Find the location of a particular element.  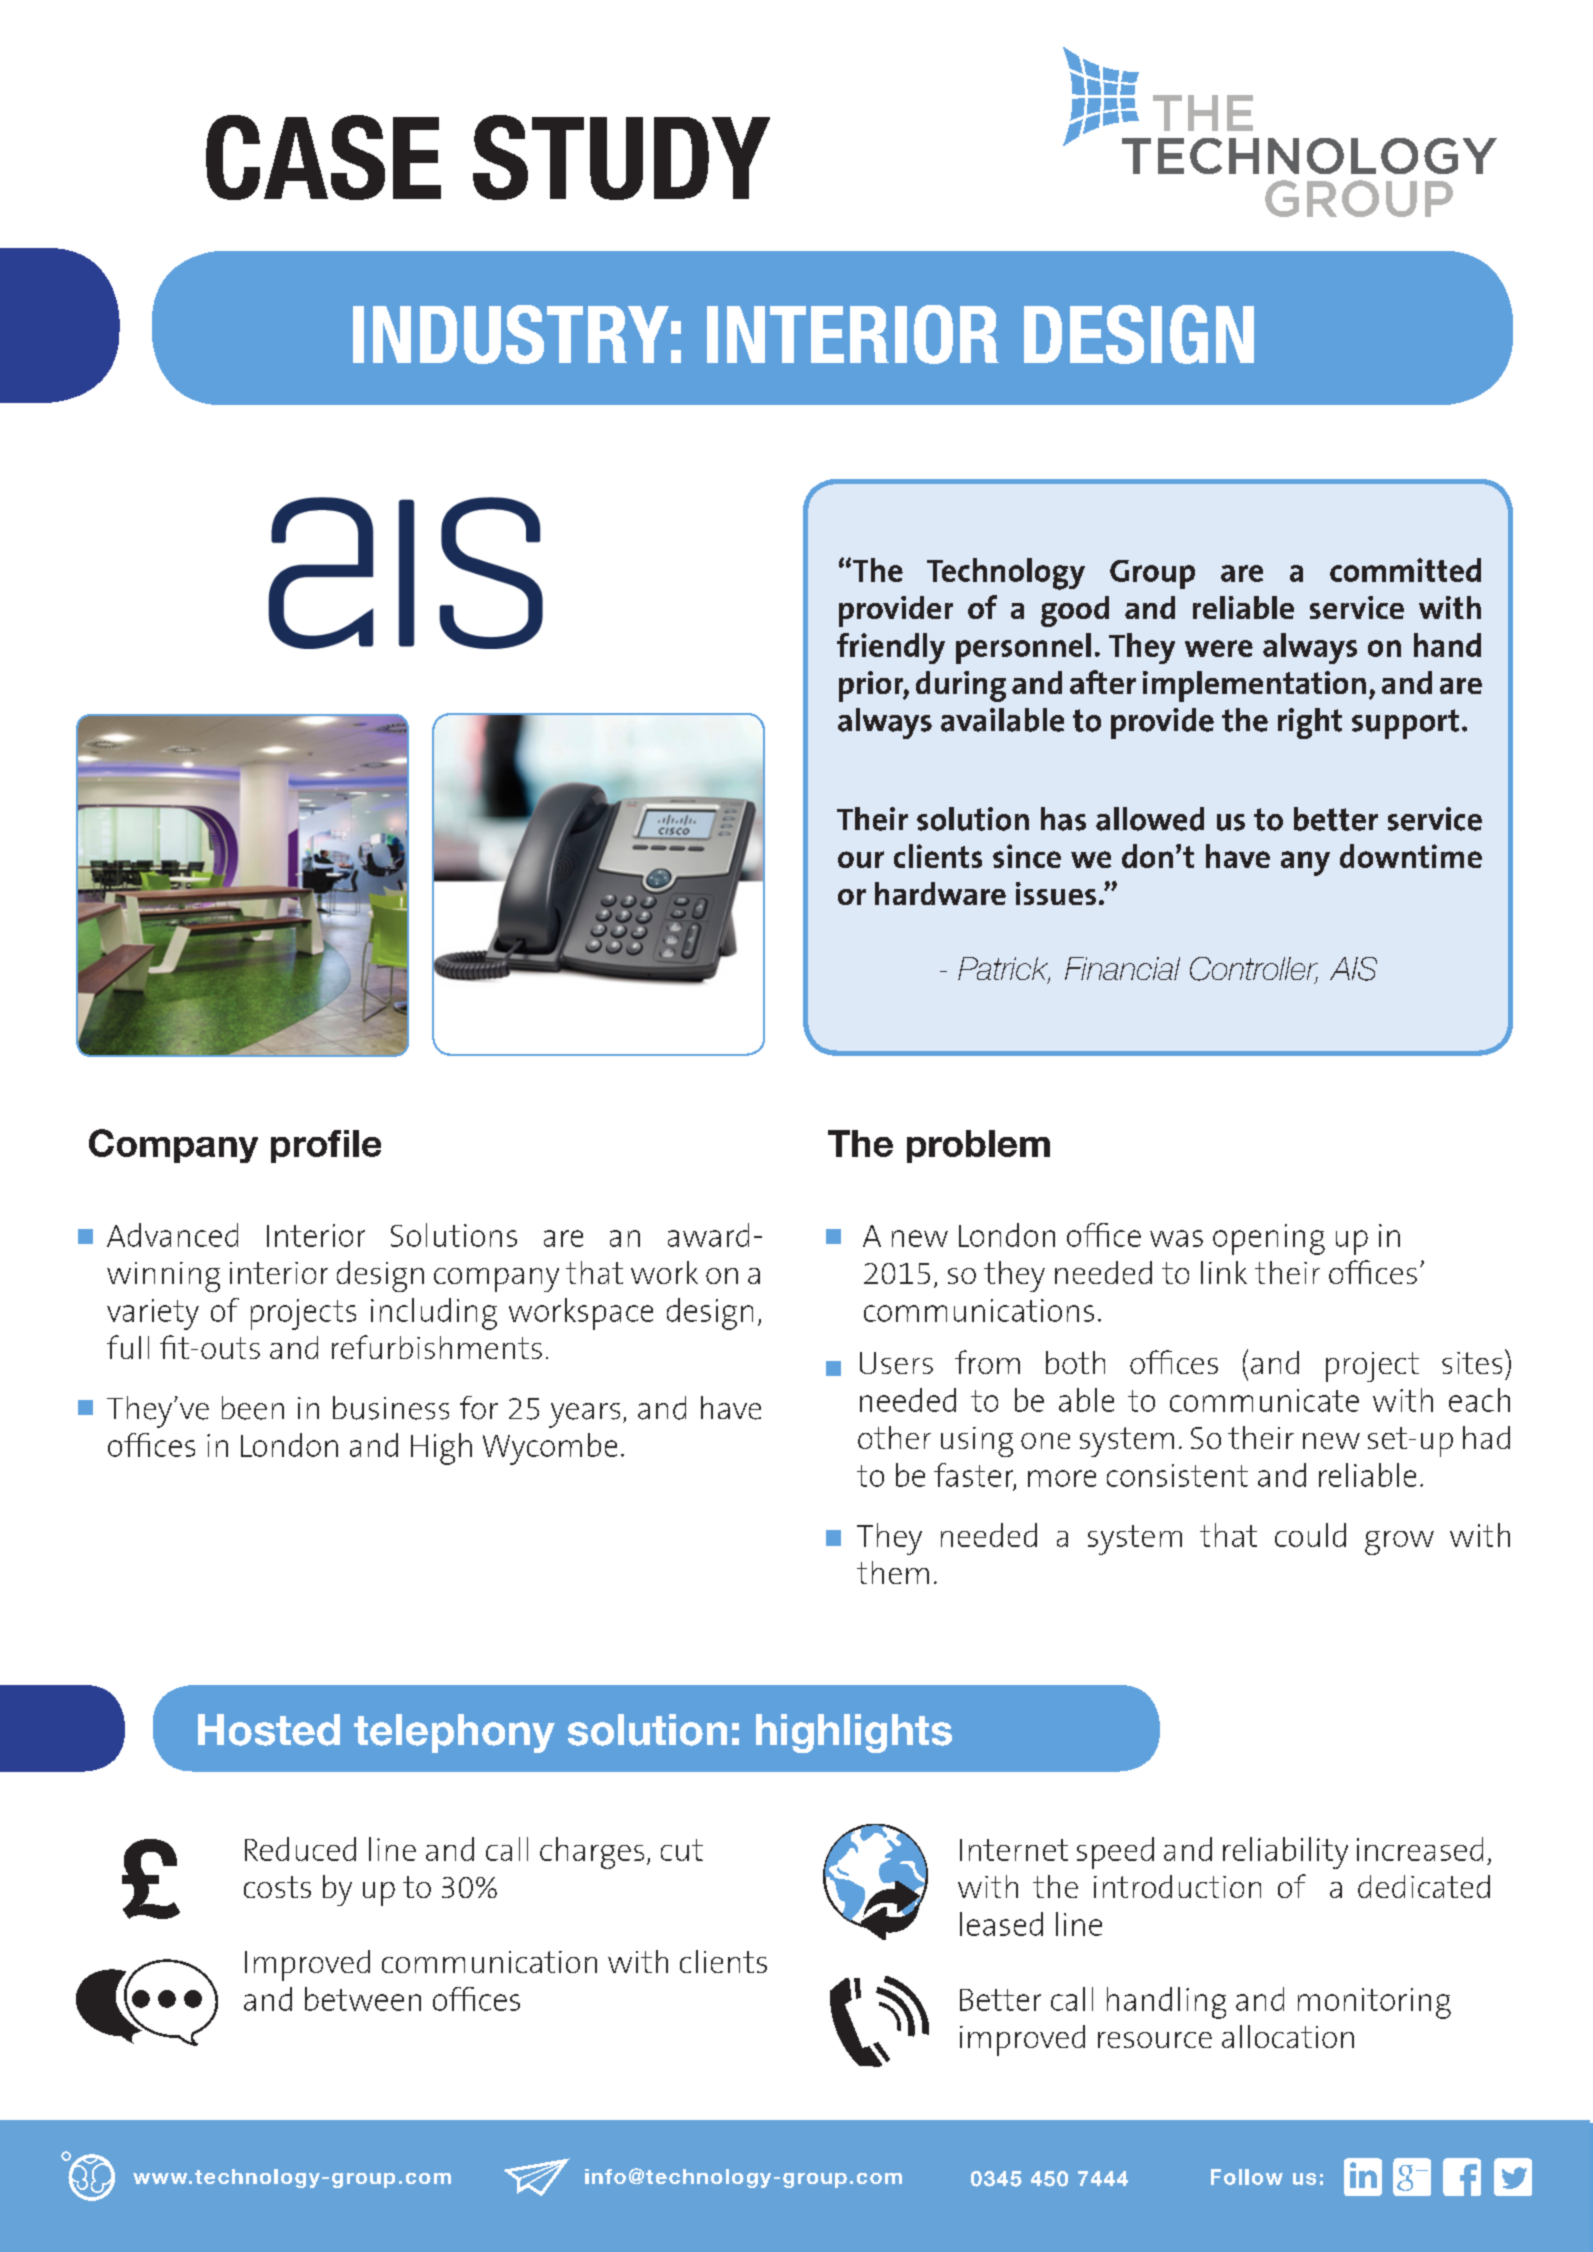

during is located at coordinates (961, 686).
